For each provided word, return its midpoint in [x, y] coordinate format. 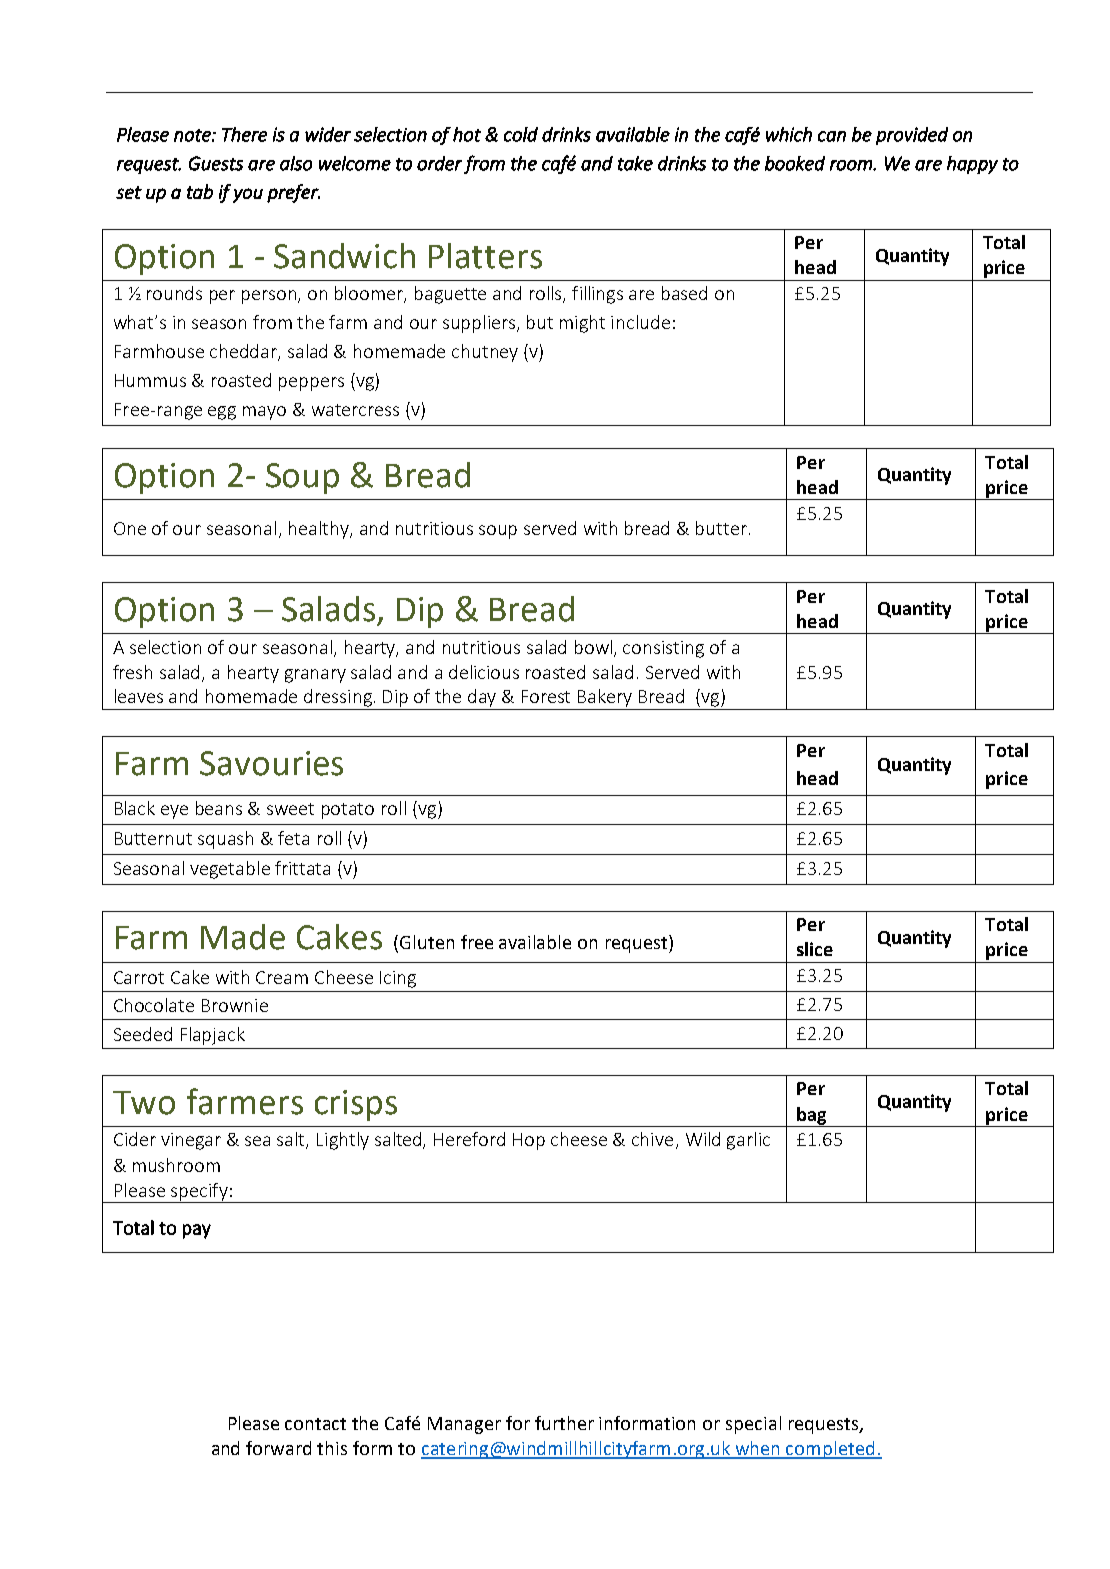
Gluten [427, 942]
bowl [595, 648]
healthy [320, 530]
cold [521, 134]
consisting [663, 649]
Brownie [235, 1005]
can [832, 136]
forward [278, 1448]
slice [815, 949]
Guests [216, 163]
